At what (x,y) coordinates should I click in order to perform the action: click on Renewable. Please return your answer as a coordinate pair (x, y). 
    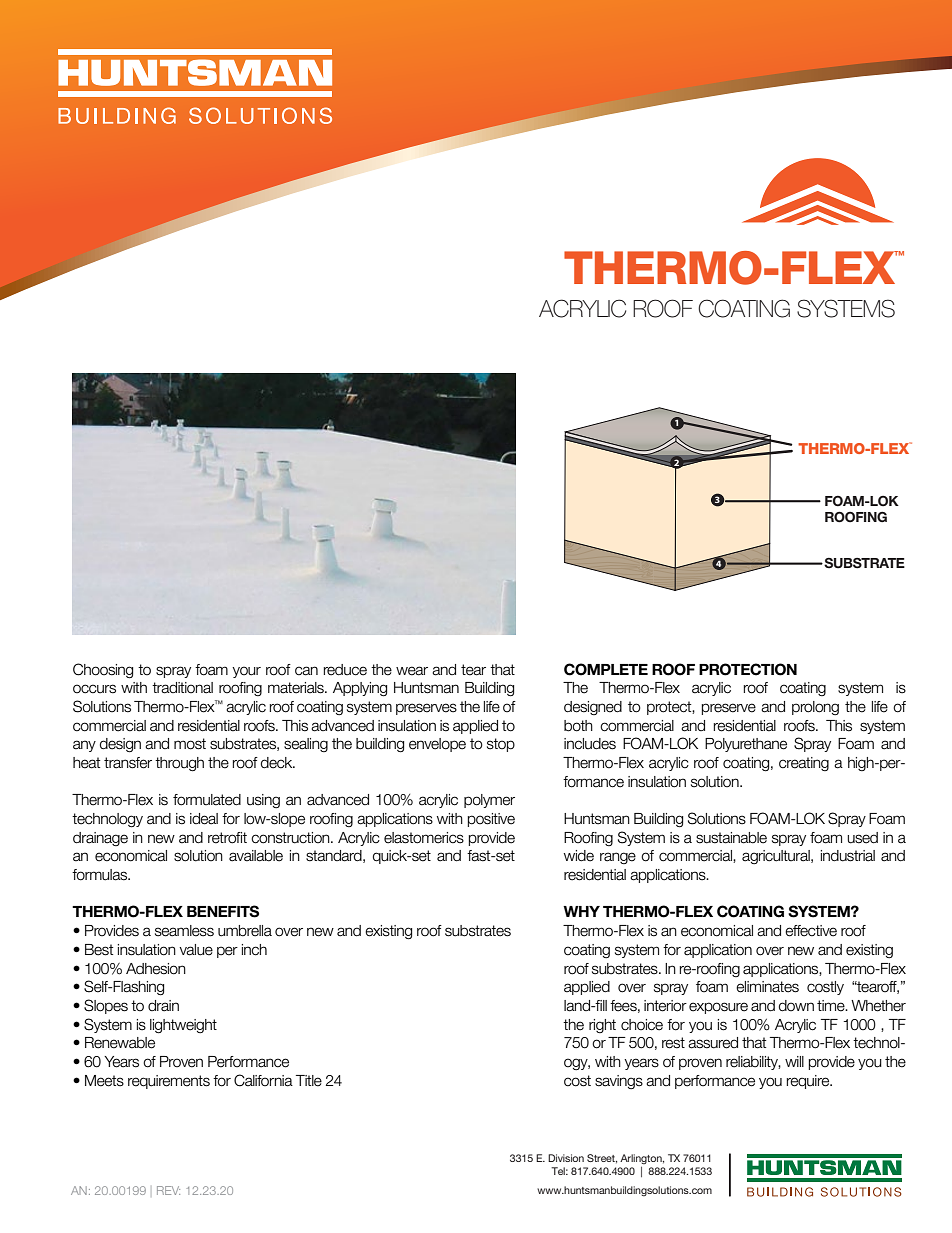
    Looking at the image, I should click on (120, 1043).
